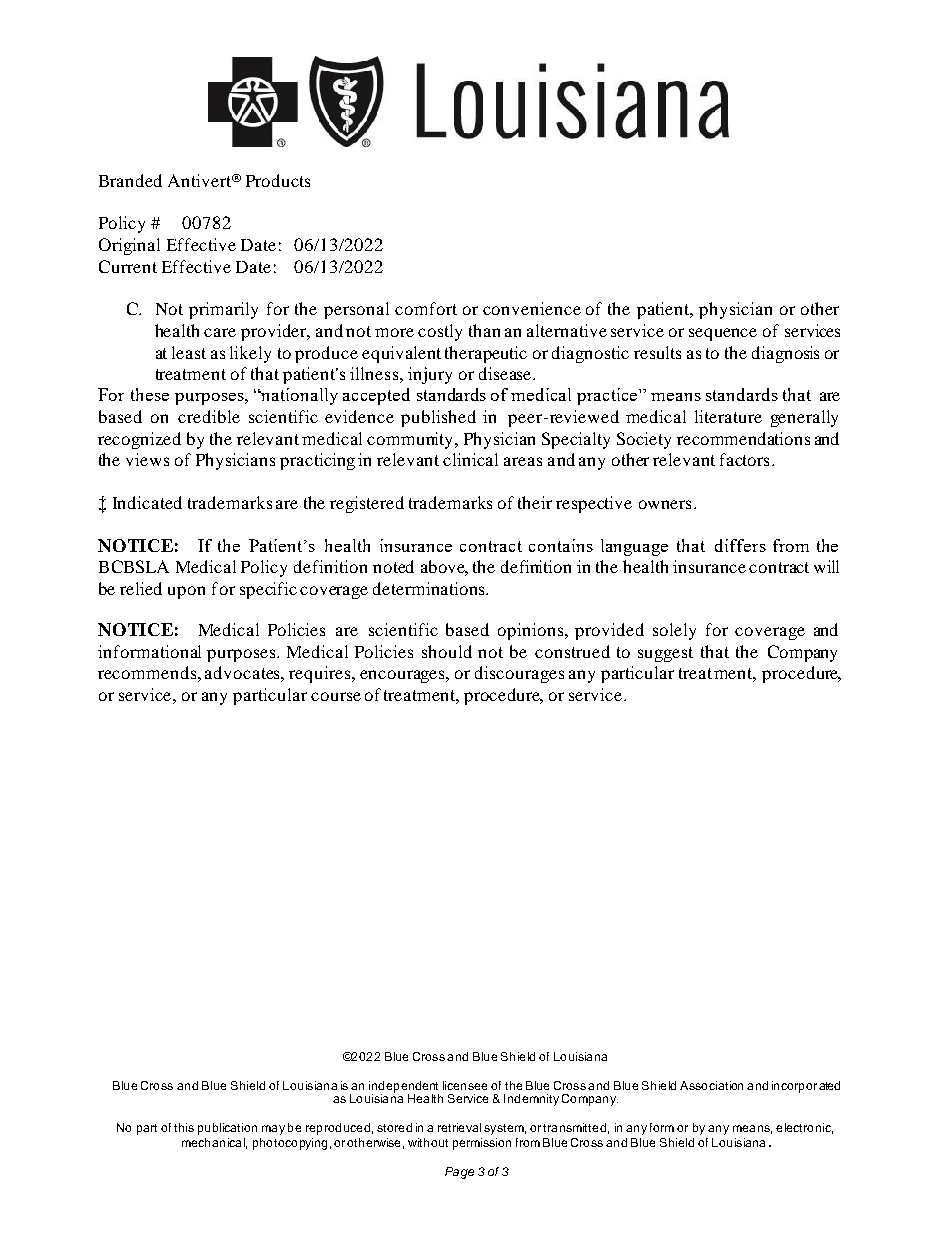 Image resolution: width=952 pixels, height=1233 pixels. I want to click on Products, so click(278, 180).
